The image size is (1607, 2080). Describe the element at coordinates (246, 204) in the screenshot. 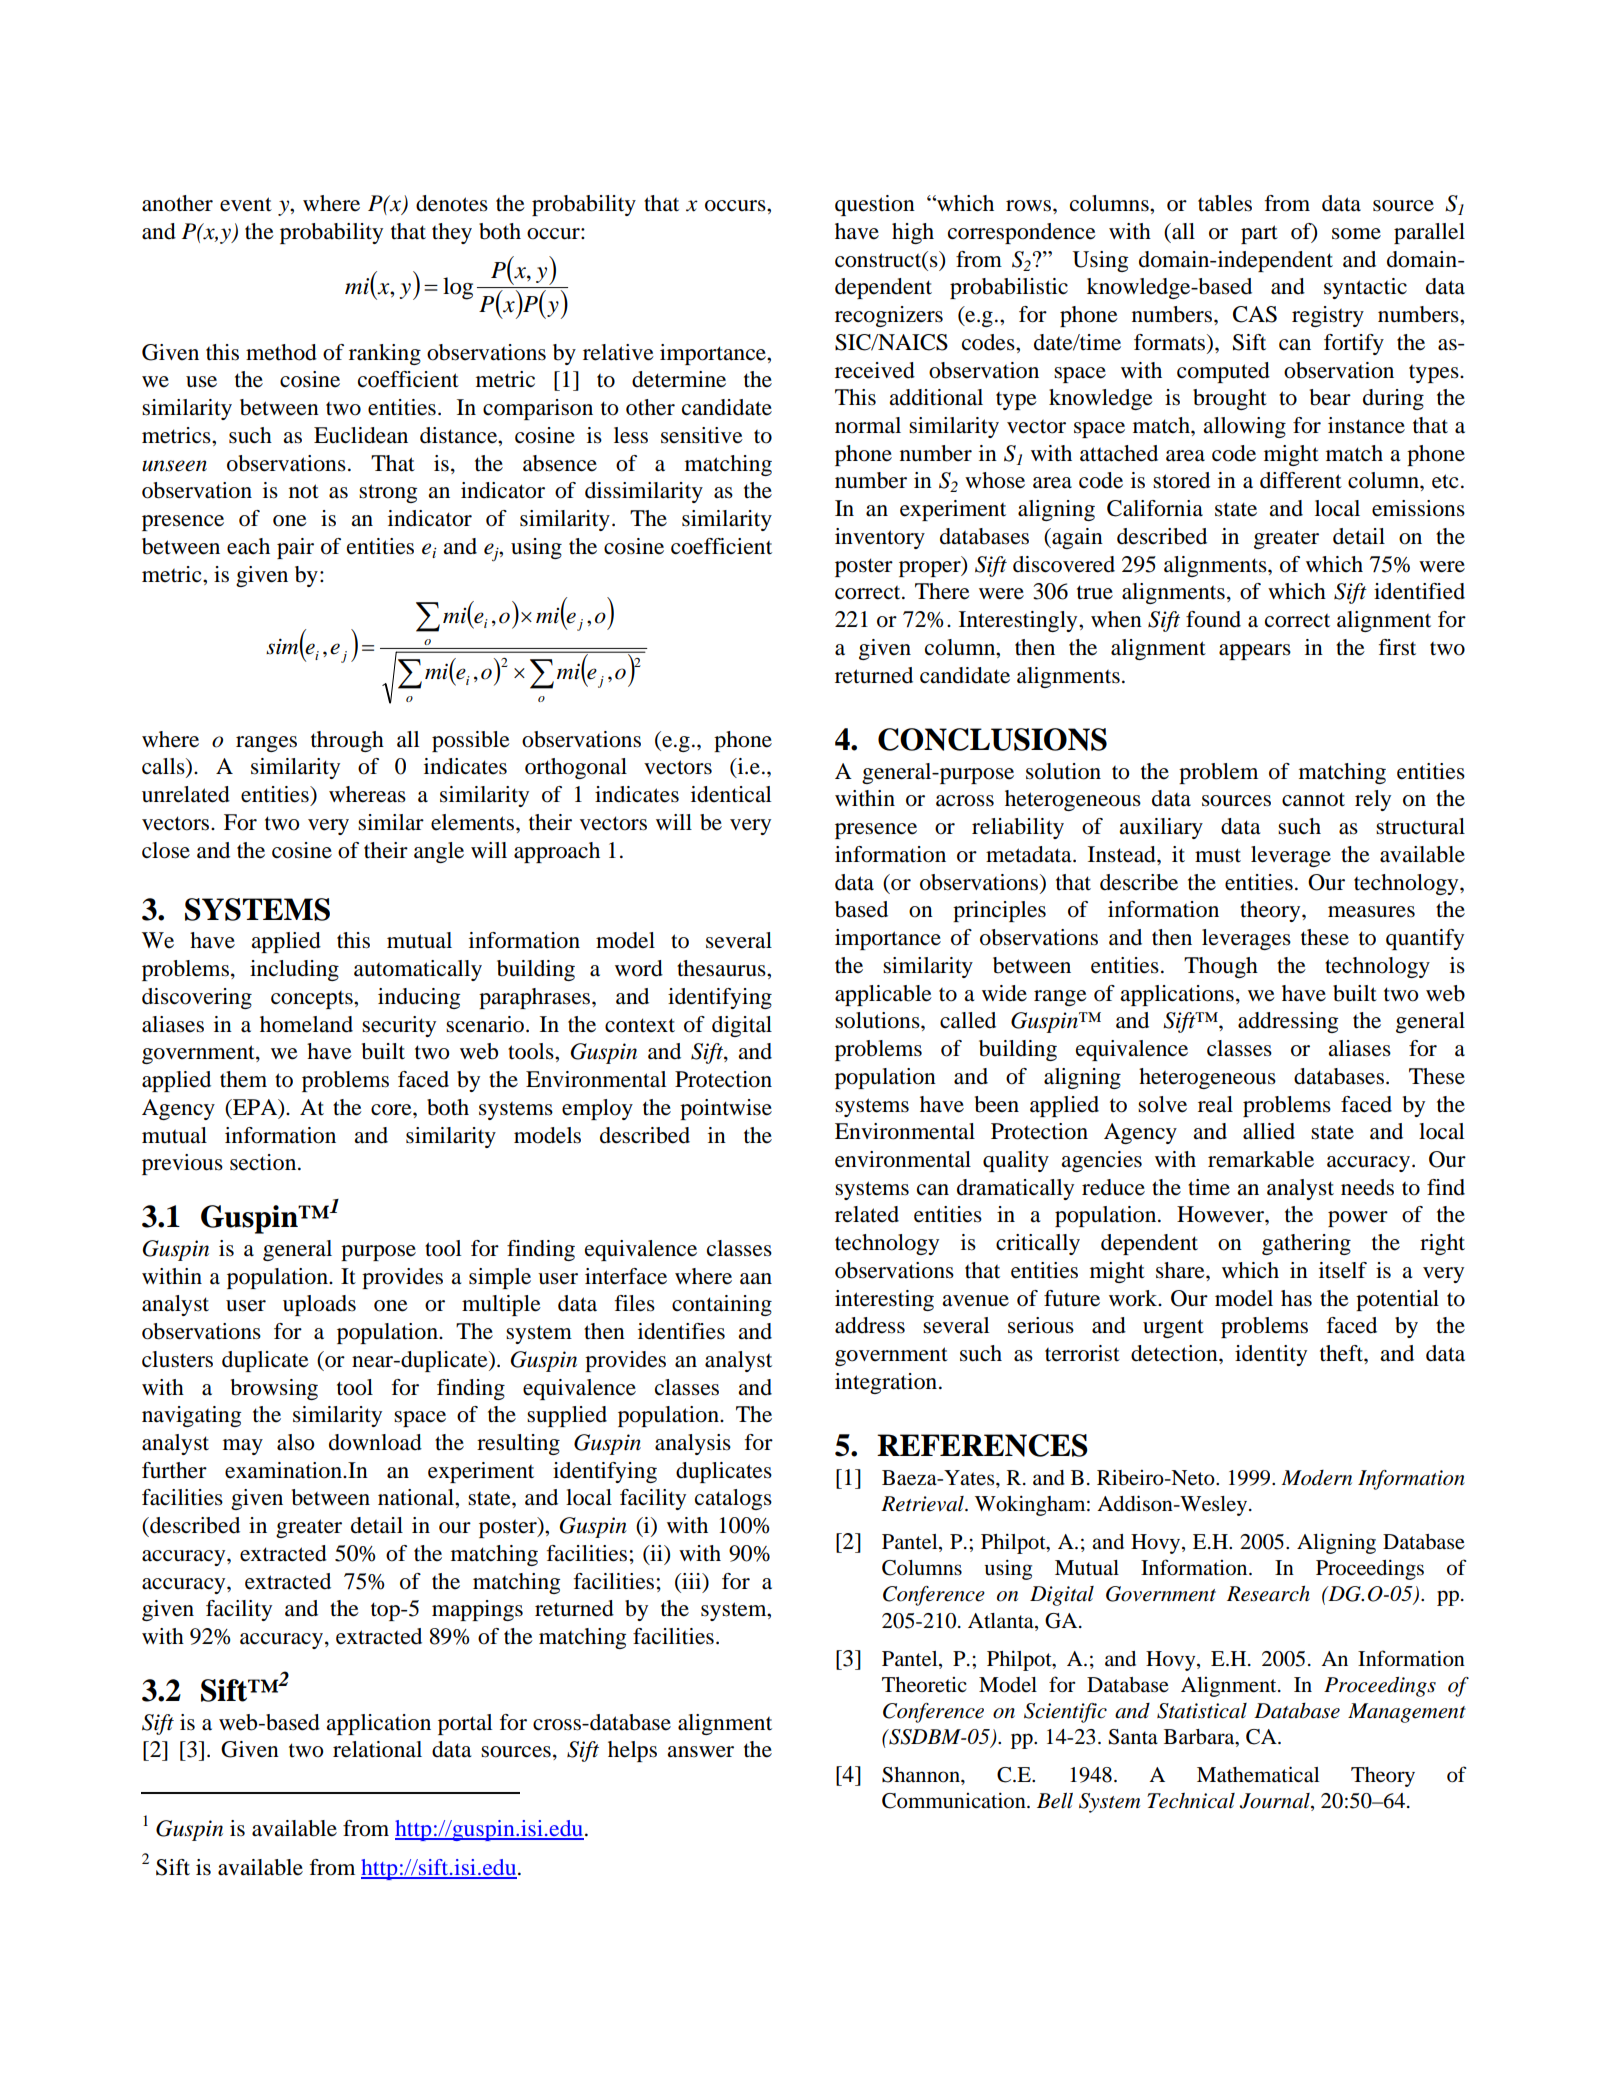

I see `event` at that location.
